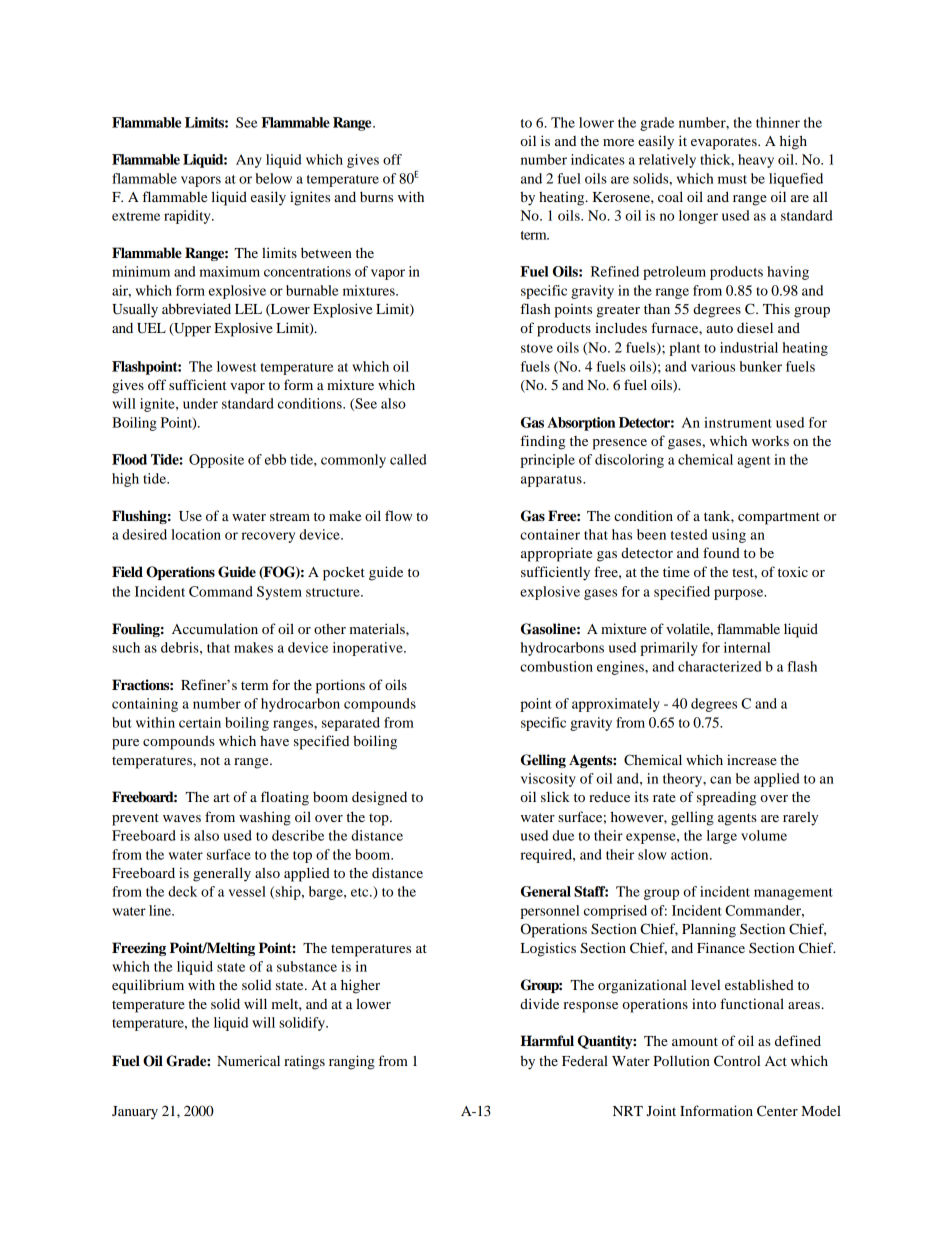  What do you see at coordinates (756, 161) in the screenshot?
I see `heavy` at bounding box center [756, 161].
